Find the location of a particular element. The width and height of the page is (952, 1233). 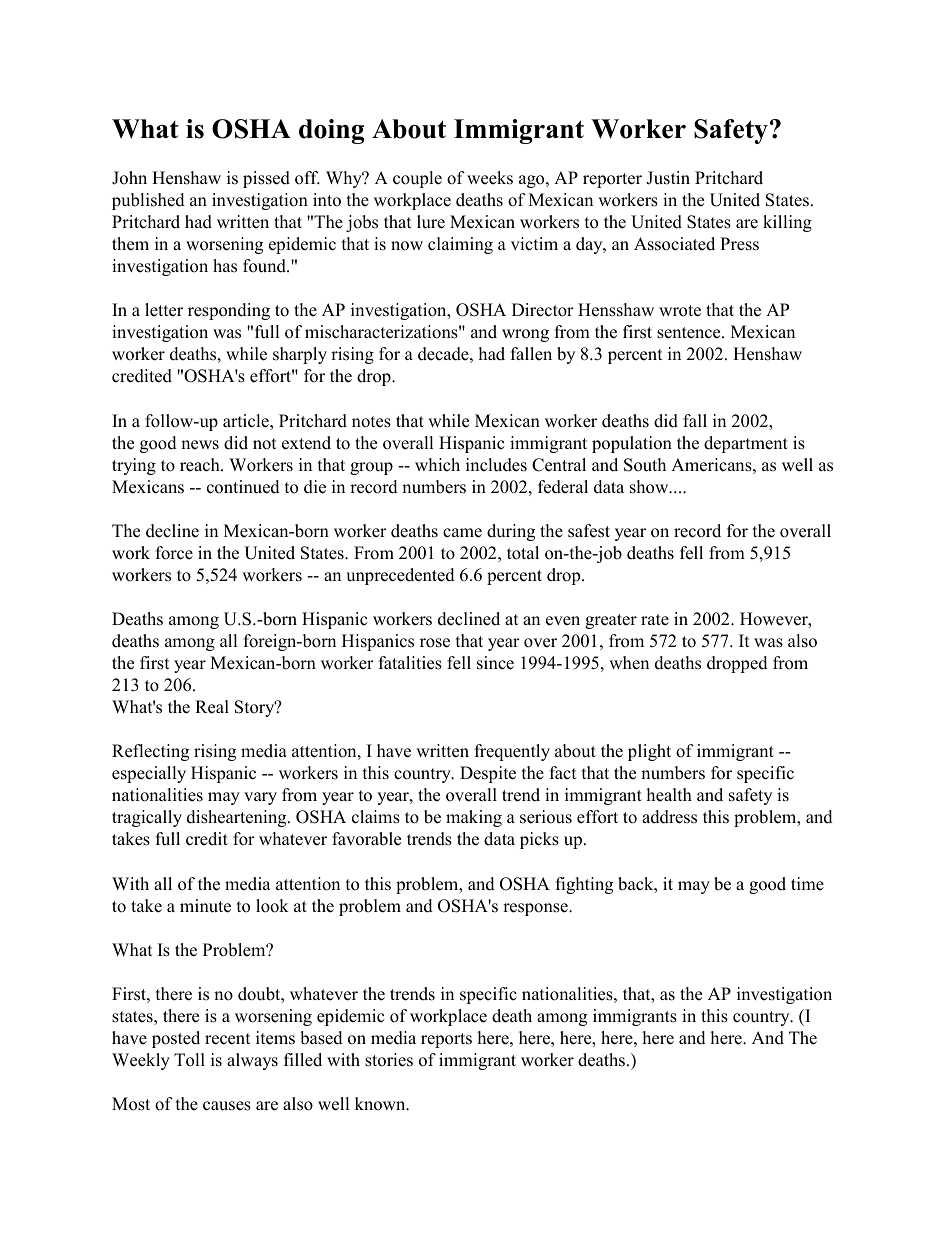

weeks is located at coordinates (490, 178).
